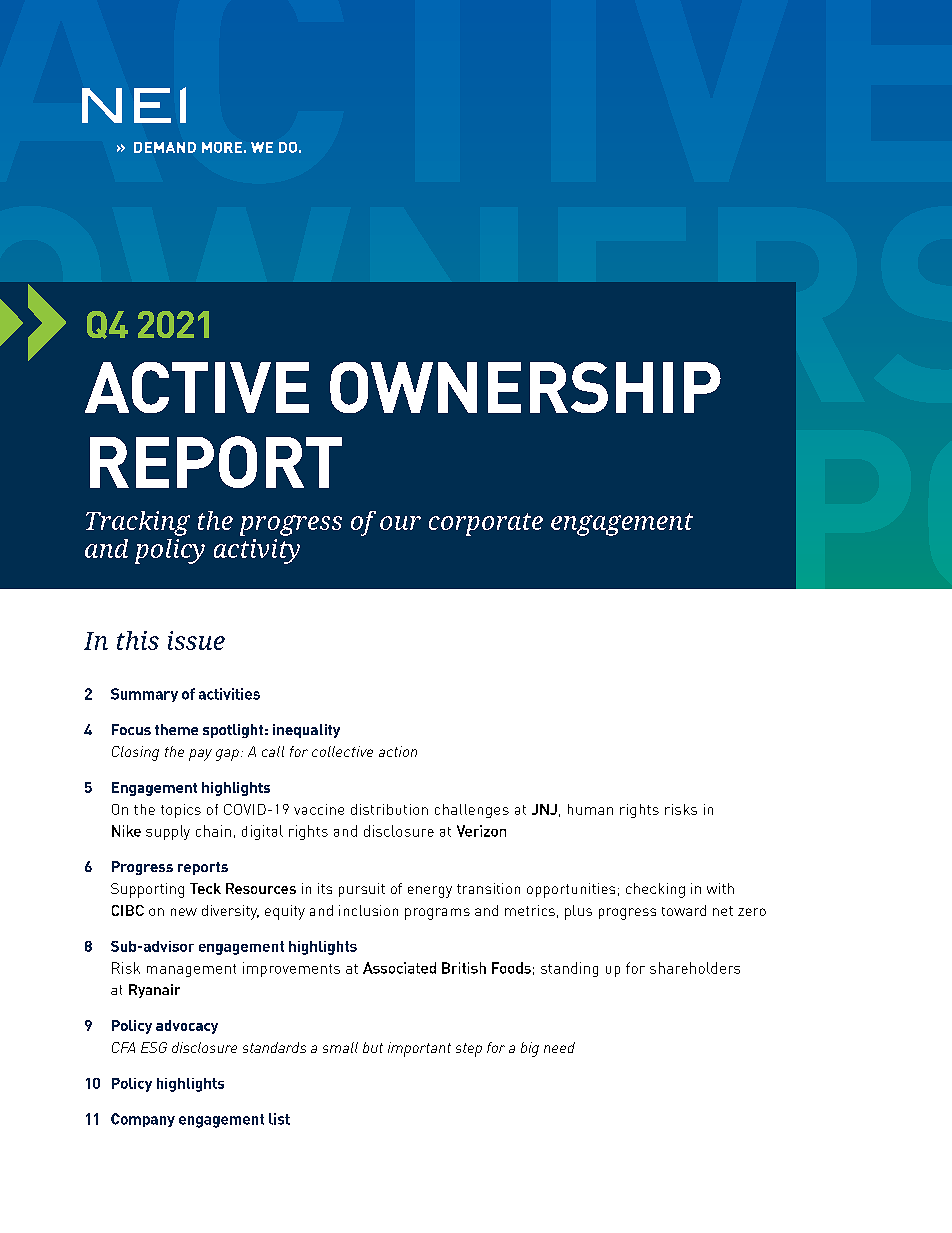  What do you see at coordinates (197, 387) in the image?
I see `ACTIVE` at bounding box center [197, 387].
